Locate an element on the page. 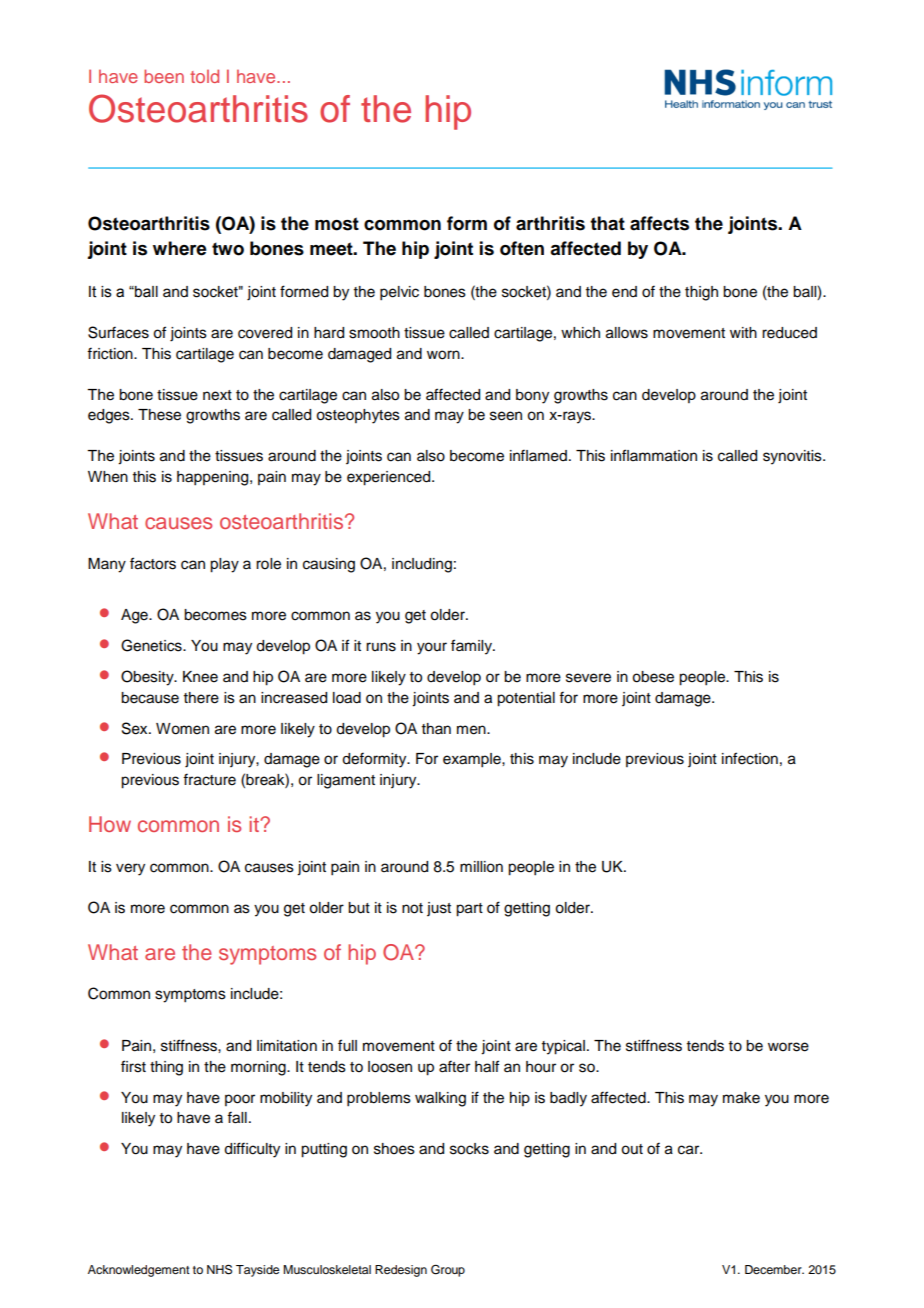  million is located at coordinates (481, 867).
